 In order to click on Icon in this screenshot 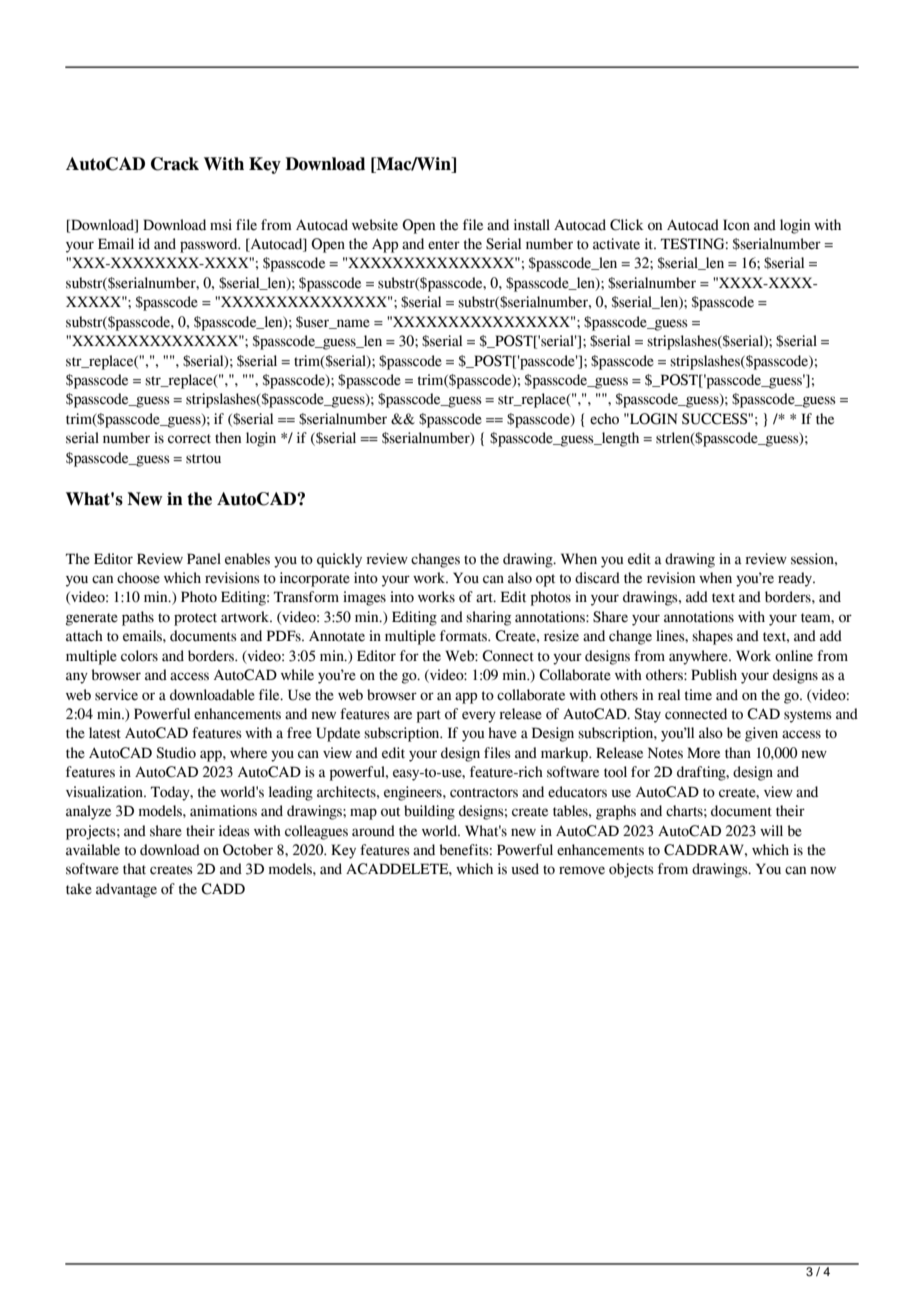, I will do `click(736, 225)`.
